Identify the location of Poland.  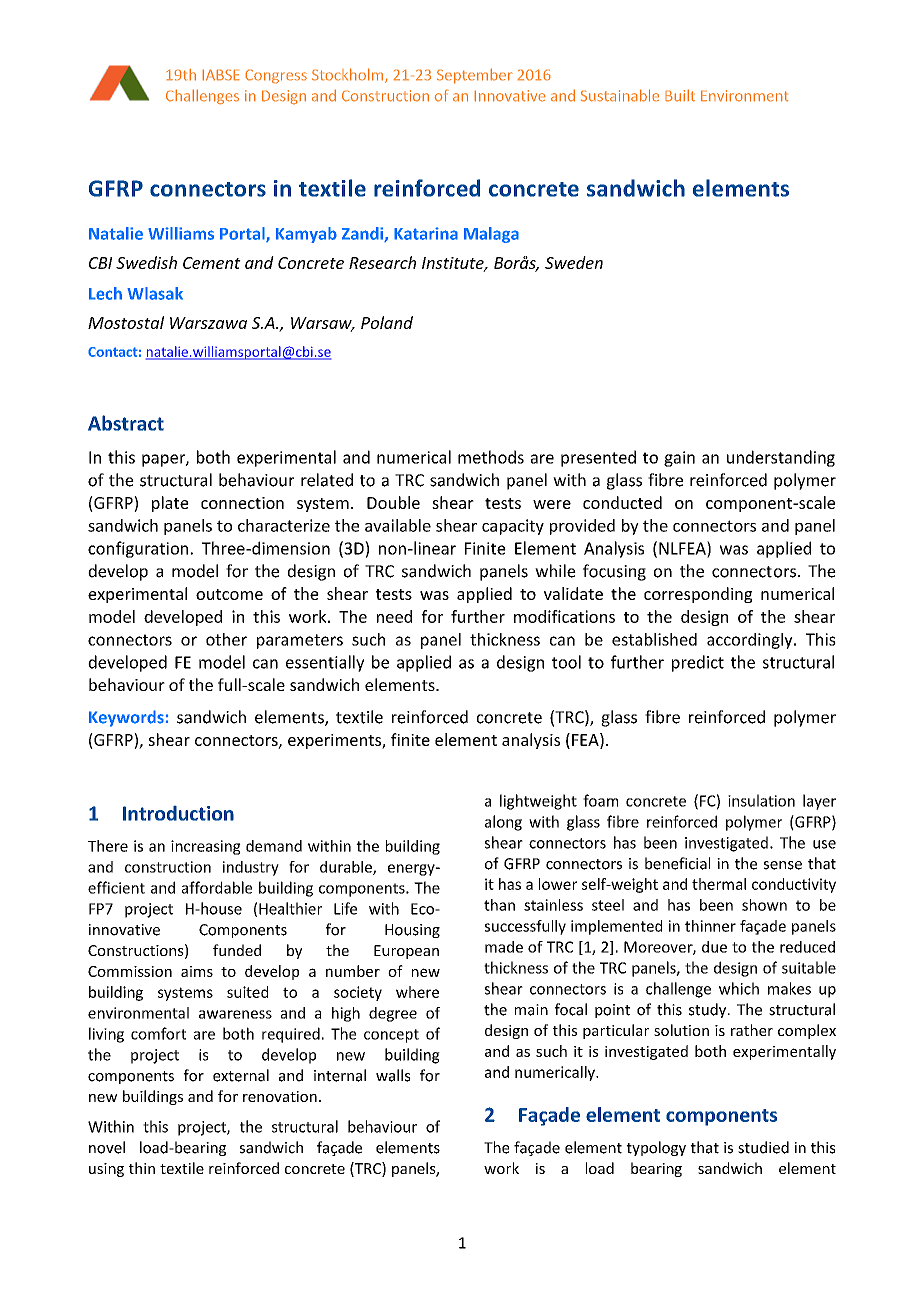
(387, 322).
